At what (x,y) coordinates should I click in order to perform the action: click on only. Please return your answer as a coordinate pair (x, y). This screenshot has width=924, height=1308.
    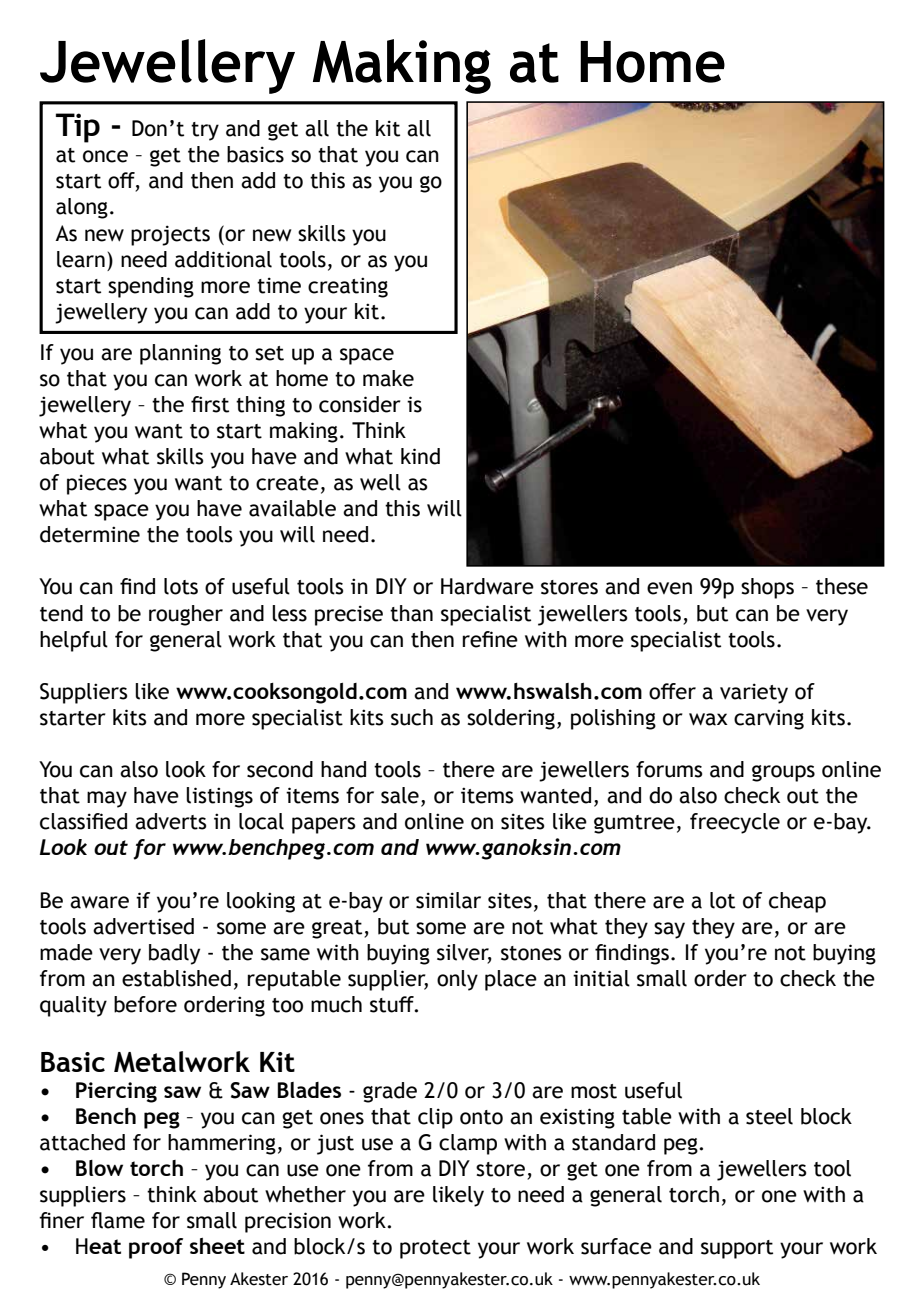
    Looking at the image, I should click on (457, 980).
